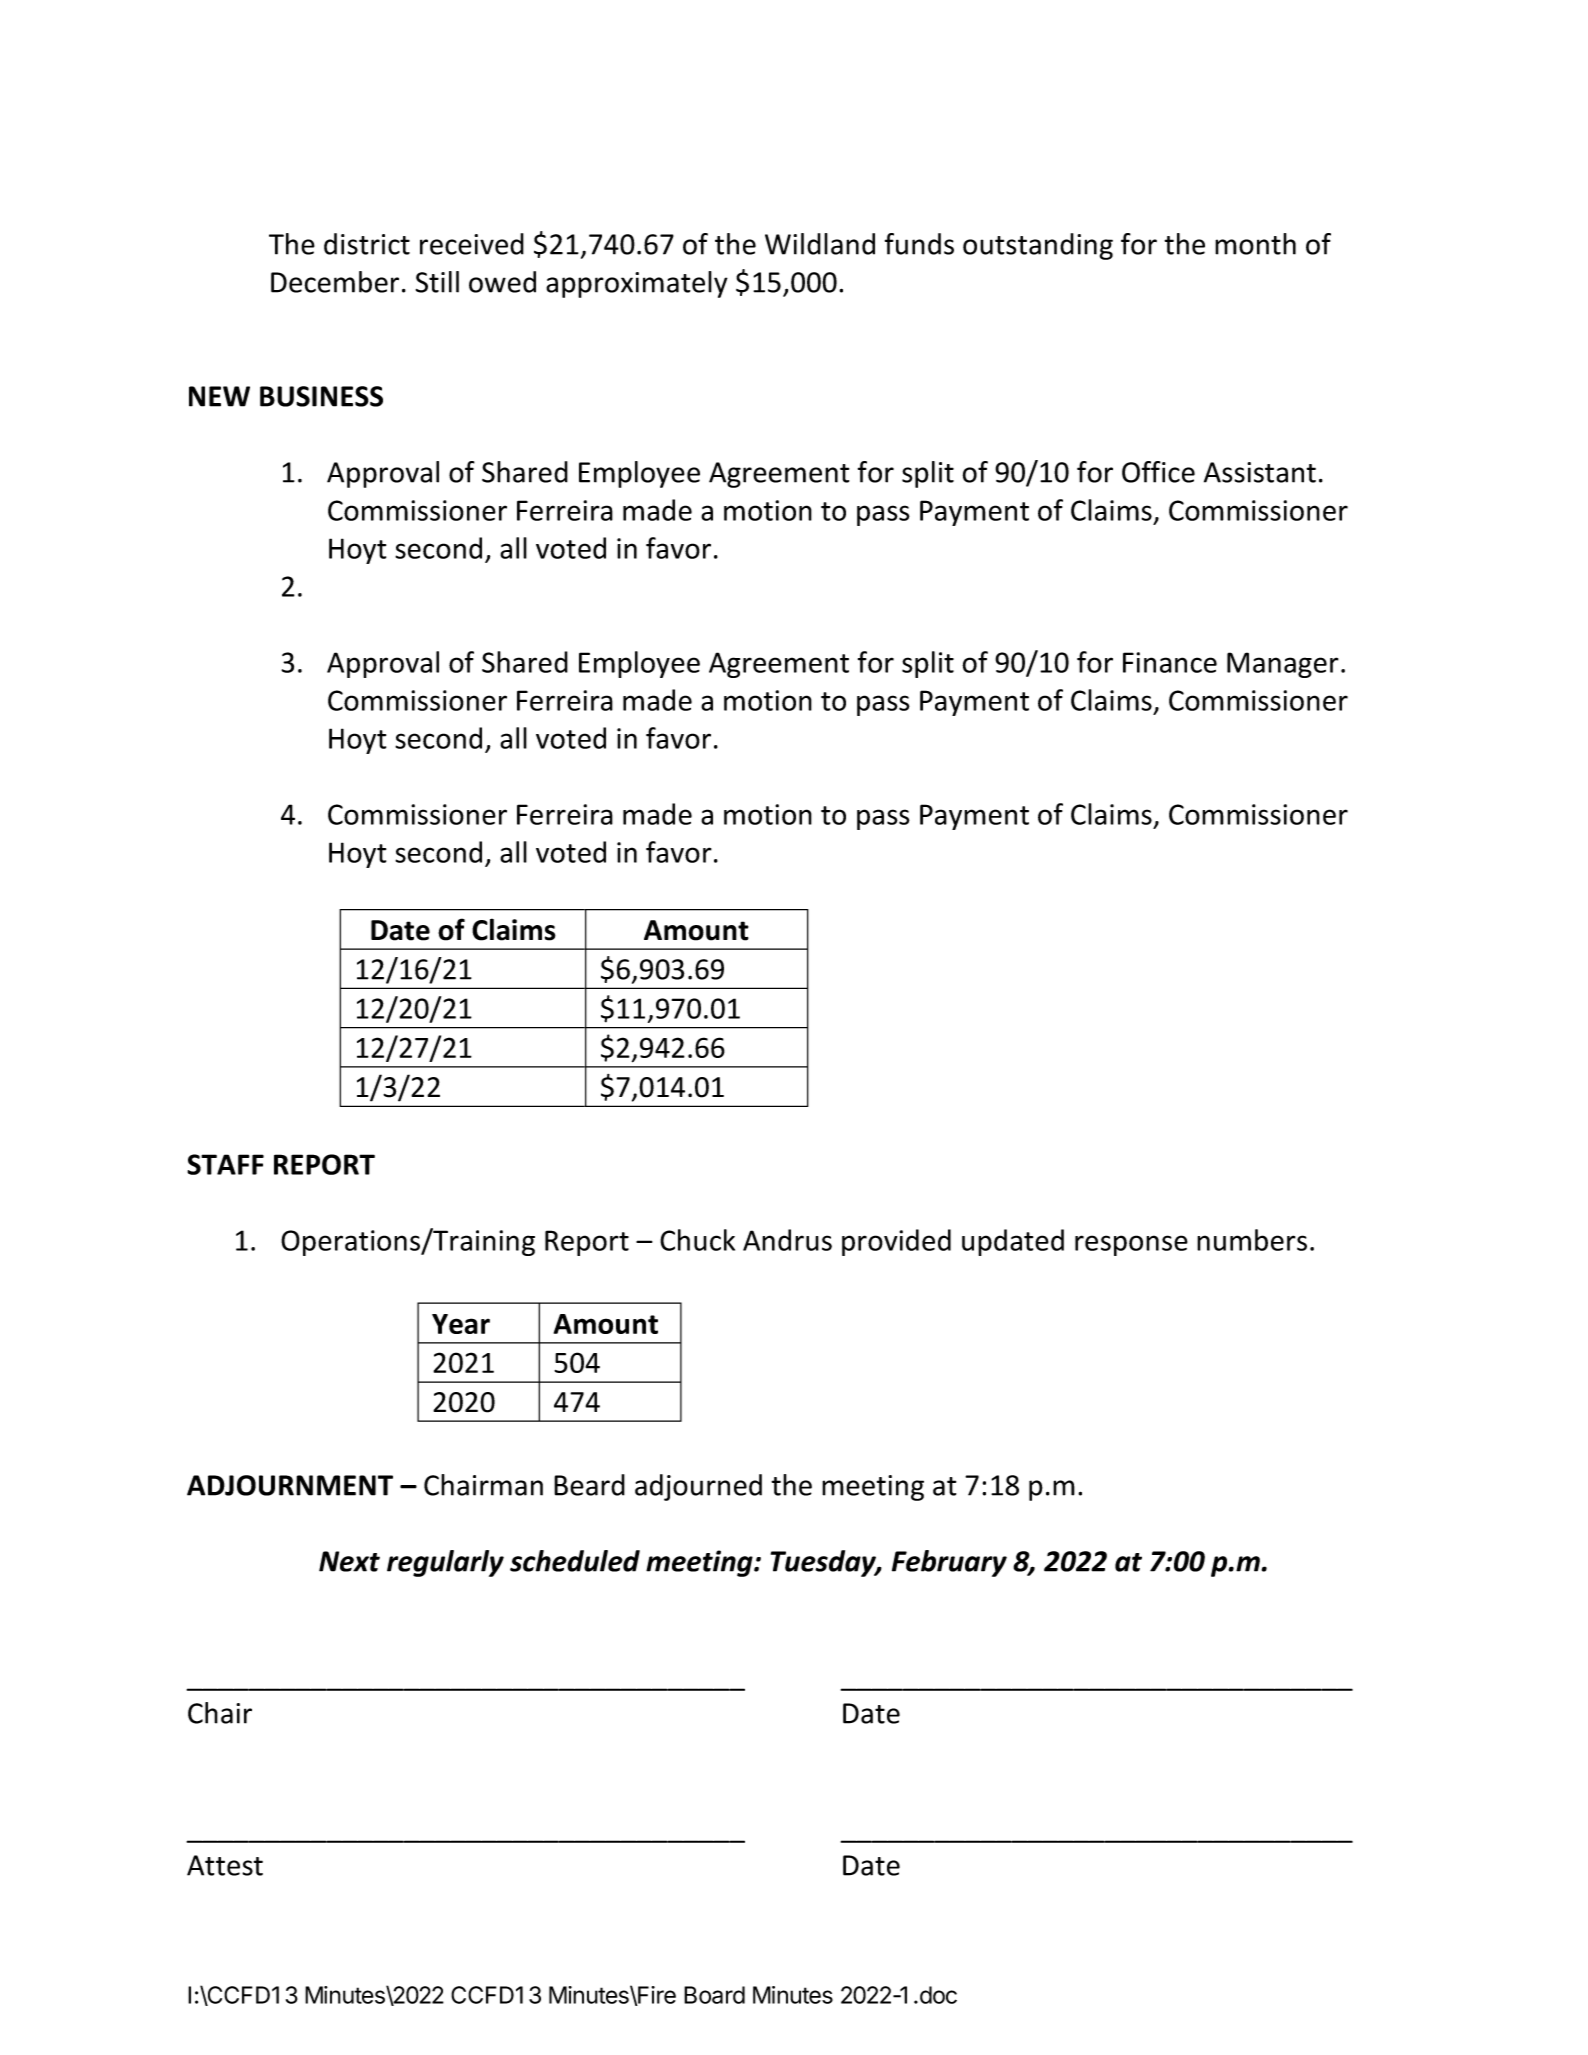 The width and height of the screenshot is (1588, 2055). Describe the element at coordinates (335, 282) in the screenshot. I see `December` at that location.
